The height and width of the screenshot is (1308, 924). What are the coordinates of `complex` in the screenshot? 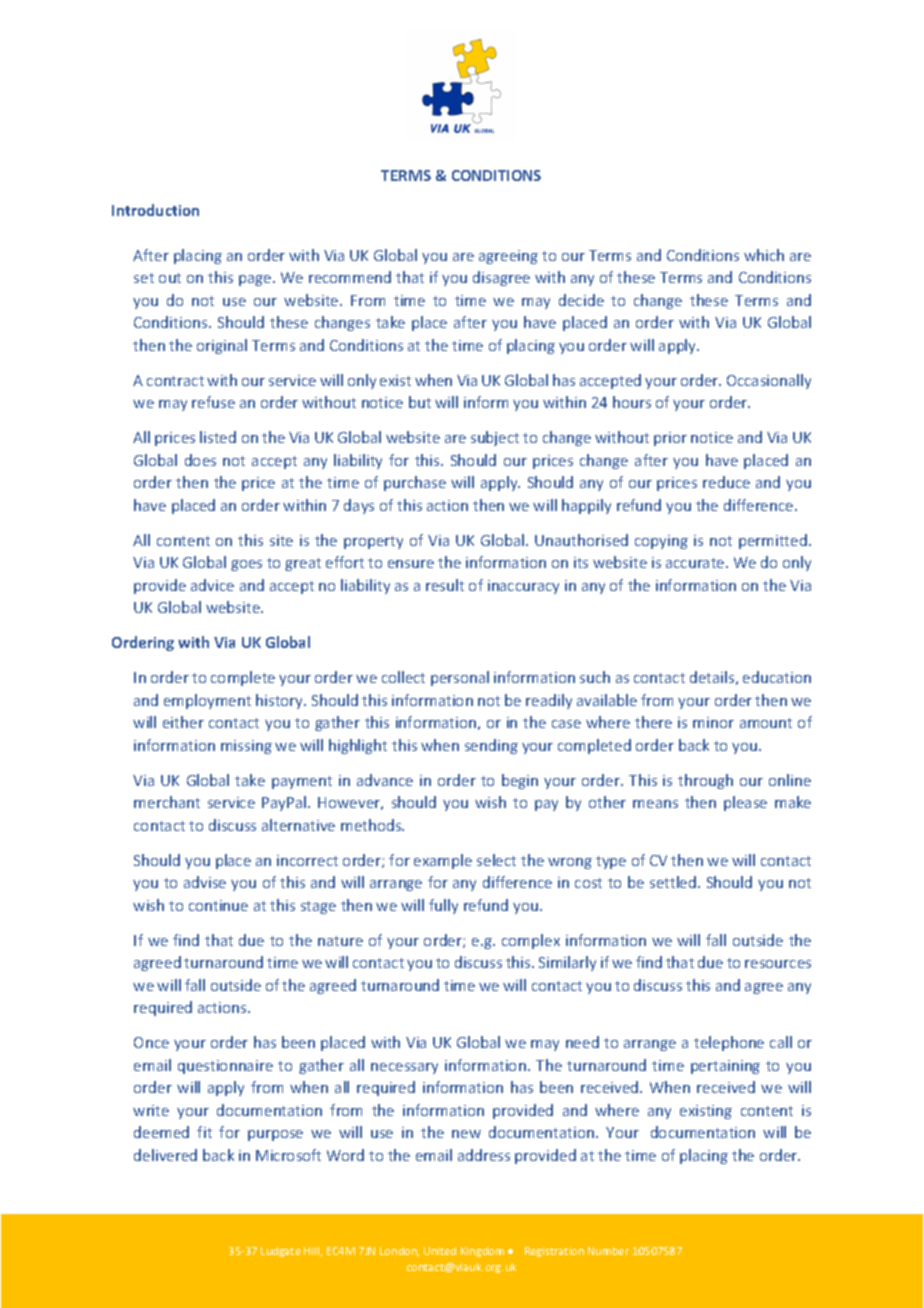 It's located at (531, 941).
